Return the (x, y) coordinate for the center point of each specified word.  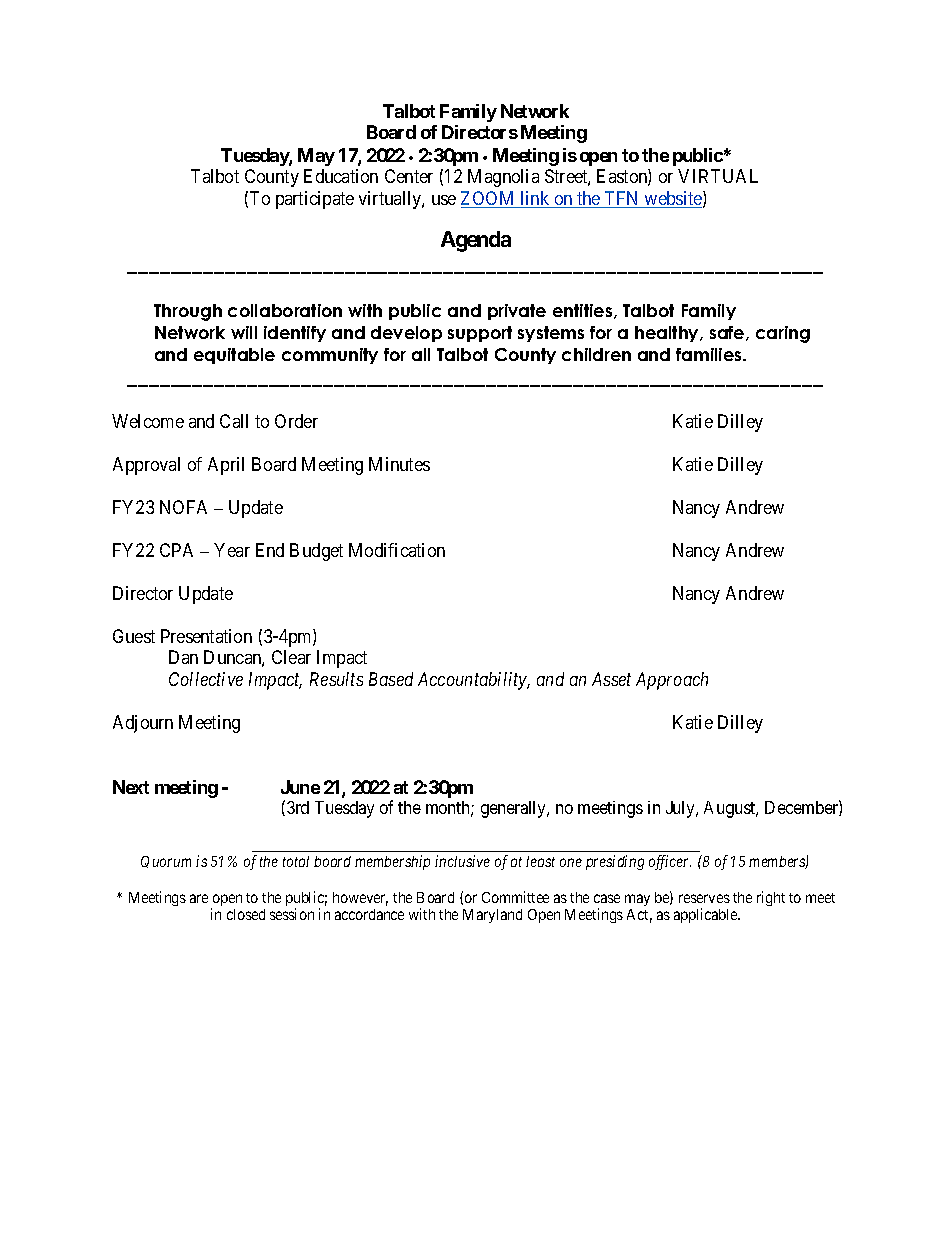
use (444, 200)
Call (234, 421)
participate (315, 200)
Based (391, 679)
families (710, 354)
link (535, 199)
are (199, 898)
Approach (672, 681)
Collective (206, 679)
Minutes (399, 464)
